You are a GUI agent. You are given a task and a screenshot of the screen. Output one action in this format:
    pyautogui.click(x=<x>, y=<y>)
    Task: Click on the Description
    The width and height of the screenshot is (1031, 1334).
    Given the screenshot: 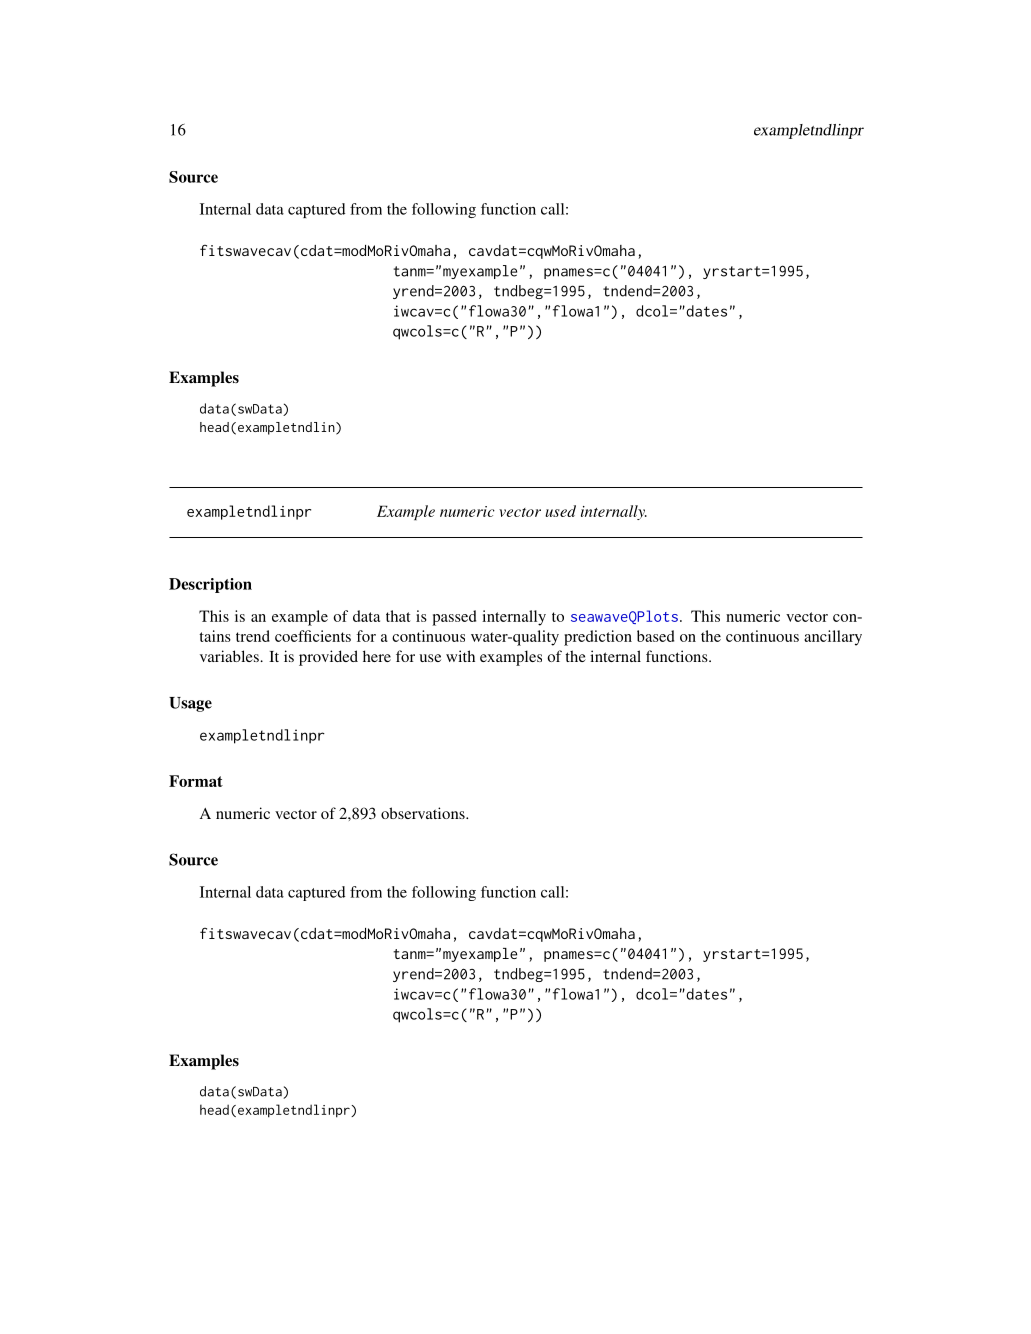 What is the action you would take?
    pyautogui.click(x=210, y=585)
